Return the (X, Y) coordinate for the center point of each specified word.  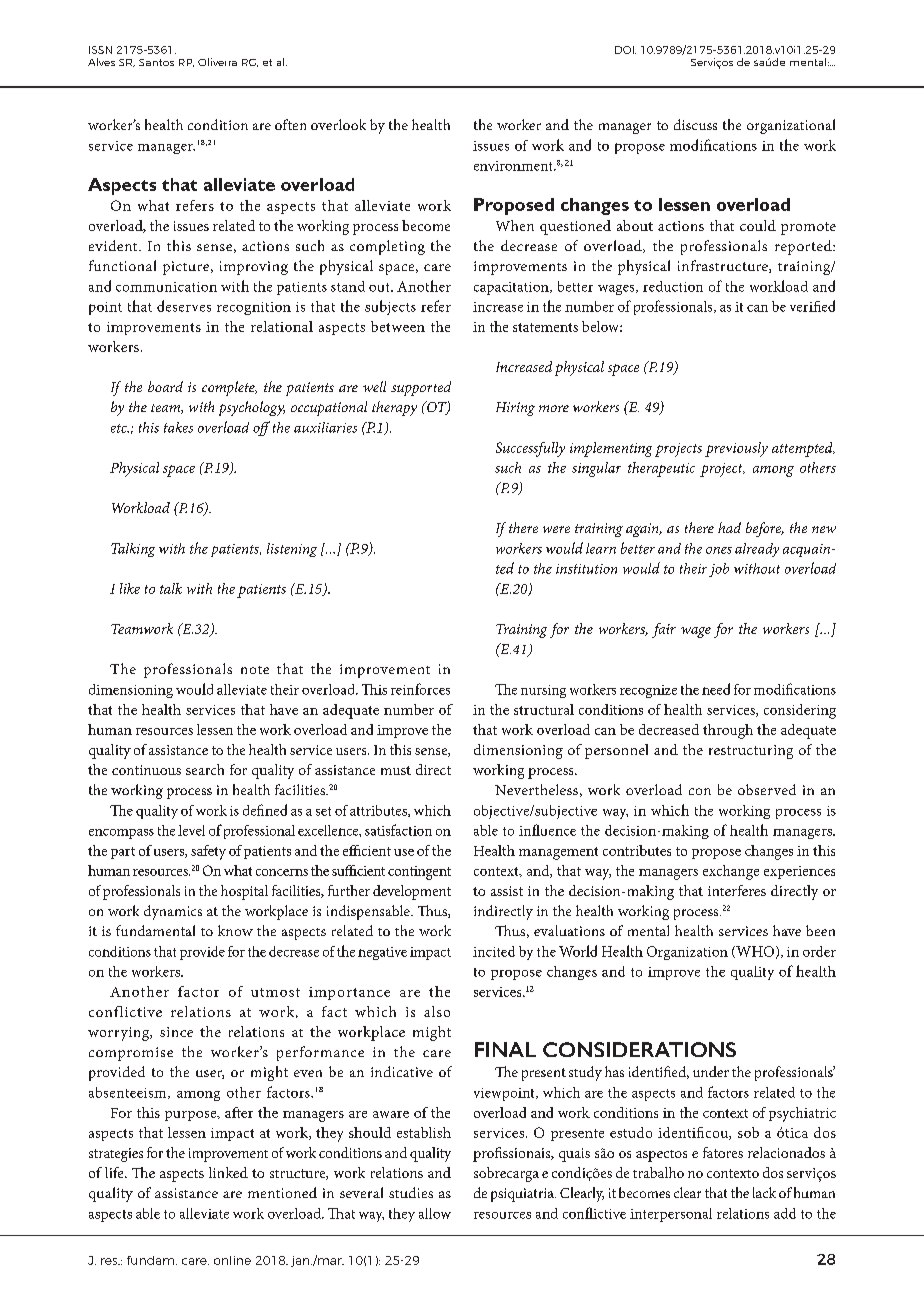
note (255, 670)
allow (435, 1213)
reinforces (420, 689)
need (716, 689)
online (232, 1260)
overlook (338, 124)
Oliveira (217, 62)
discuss (695, 124)
